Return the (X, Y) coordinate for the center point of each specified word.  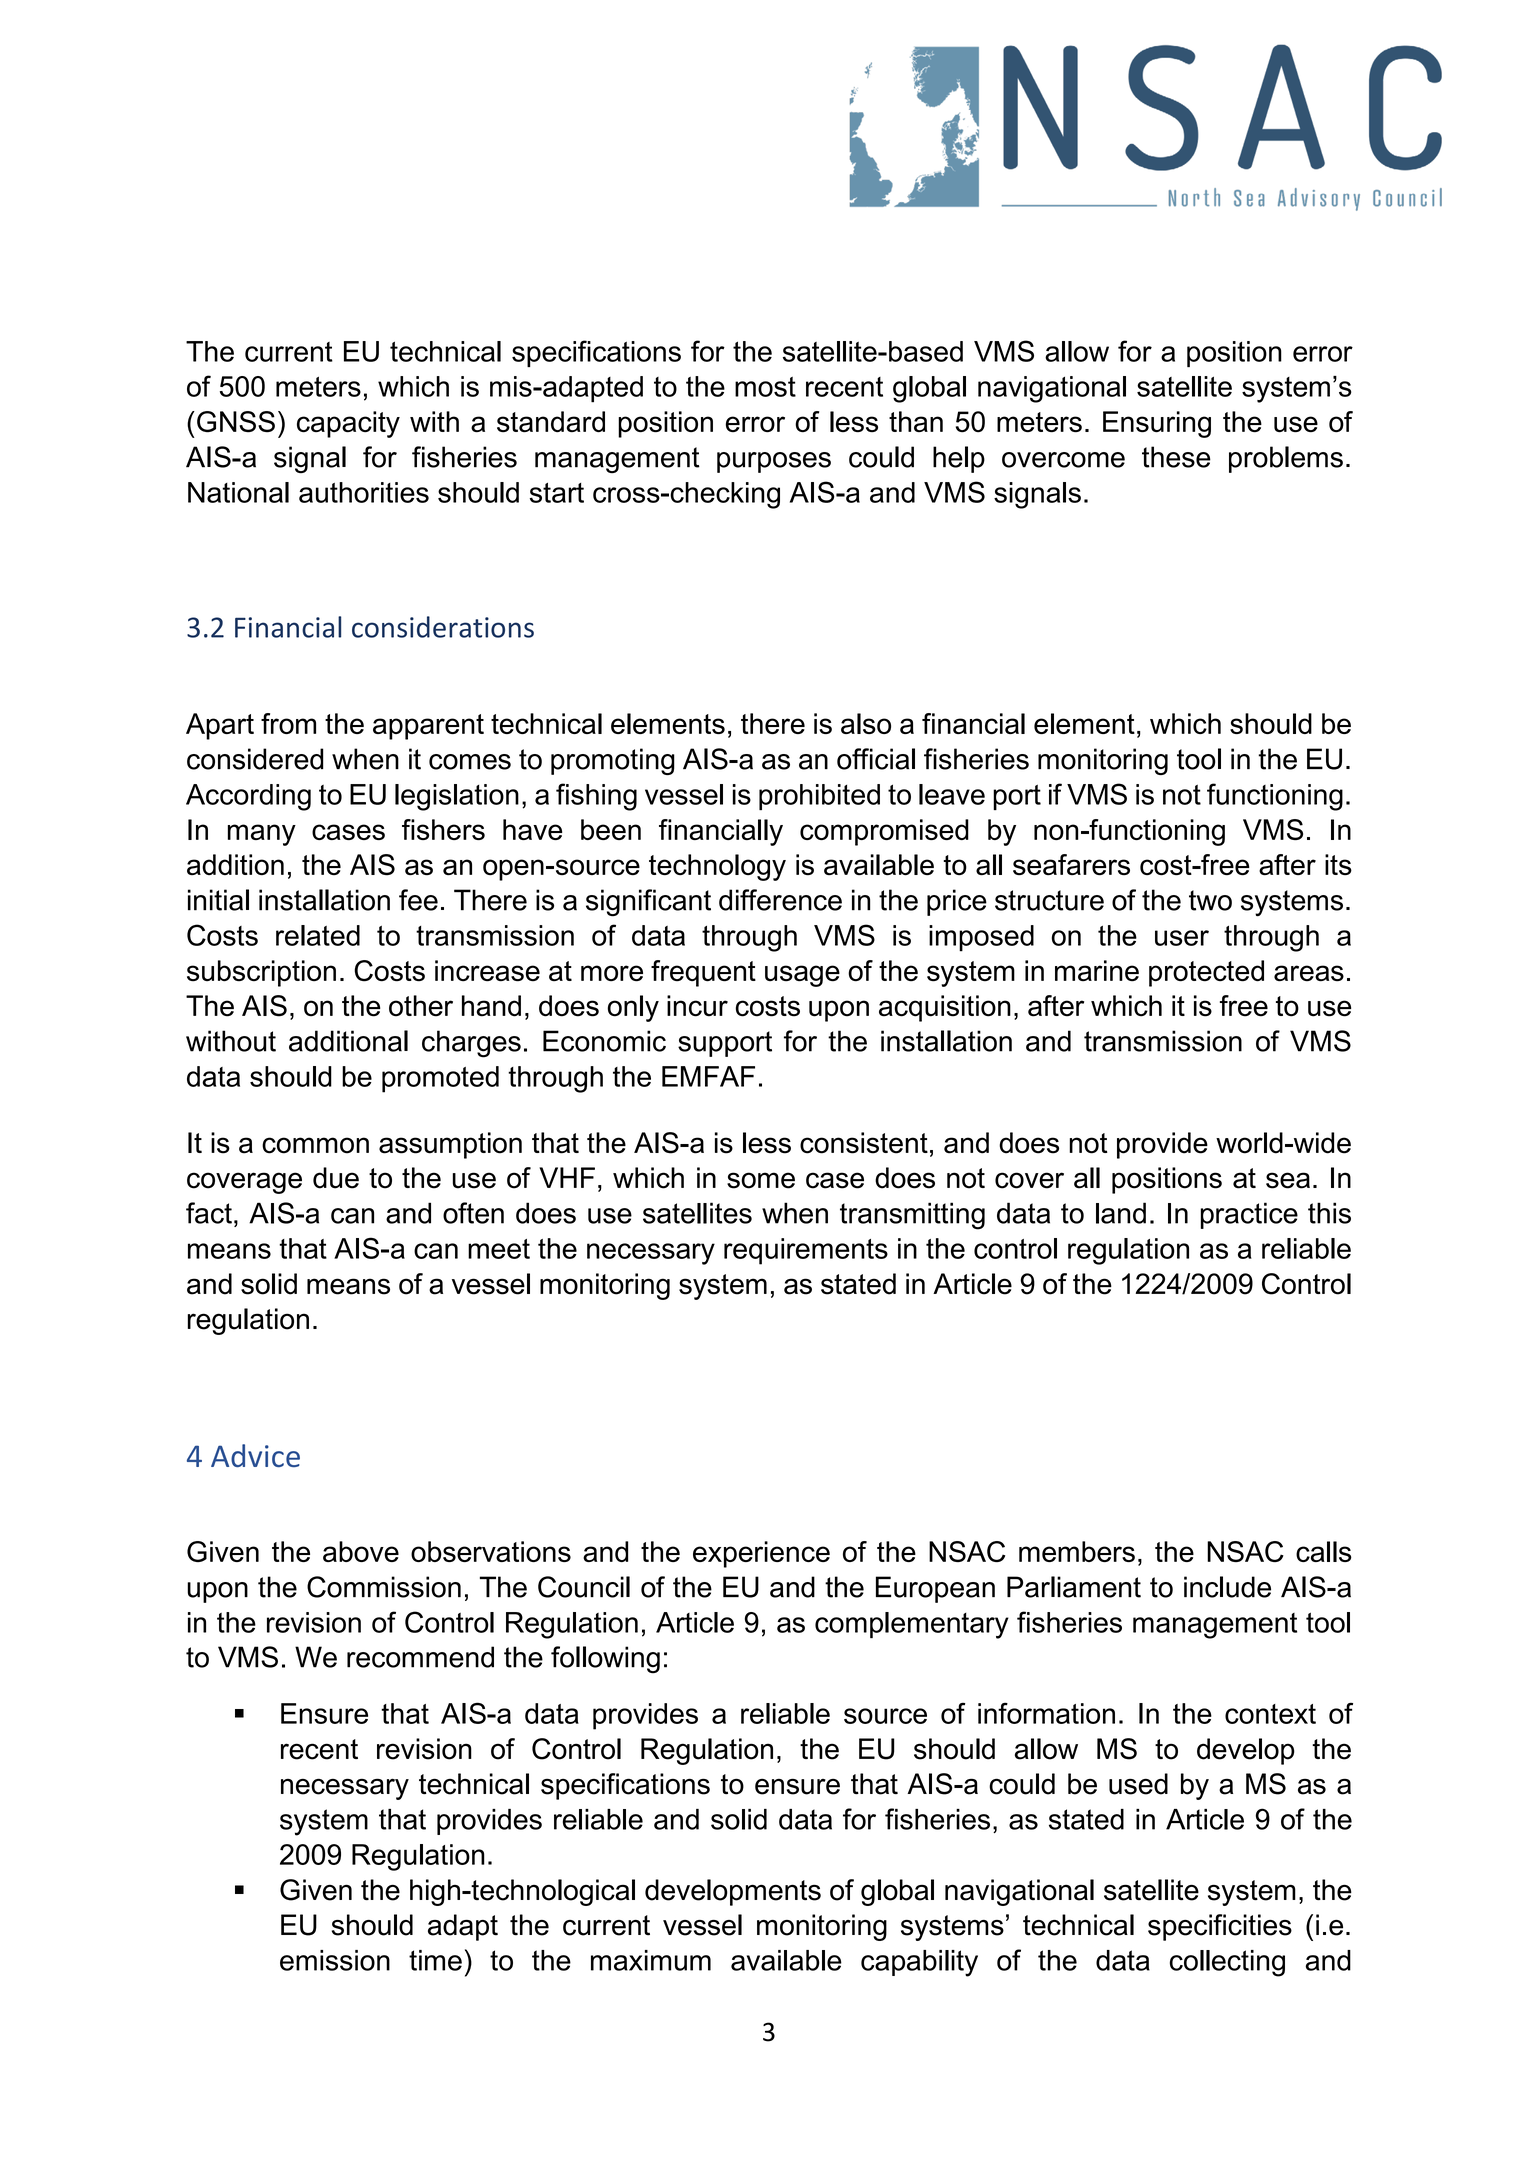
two (1210, 900)
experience (761, 1554)
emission (335, 1960)
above (361, 1551)
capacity (348, 424)
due (336, 1178)
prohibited (819, 797)
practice (1249, 1215)
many (262, 835)
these (1176, 457)
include (1227, 1587)
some (761, 1180)
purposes (774, 462)
